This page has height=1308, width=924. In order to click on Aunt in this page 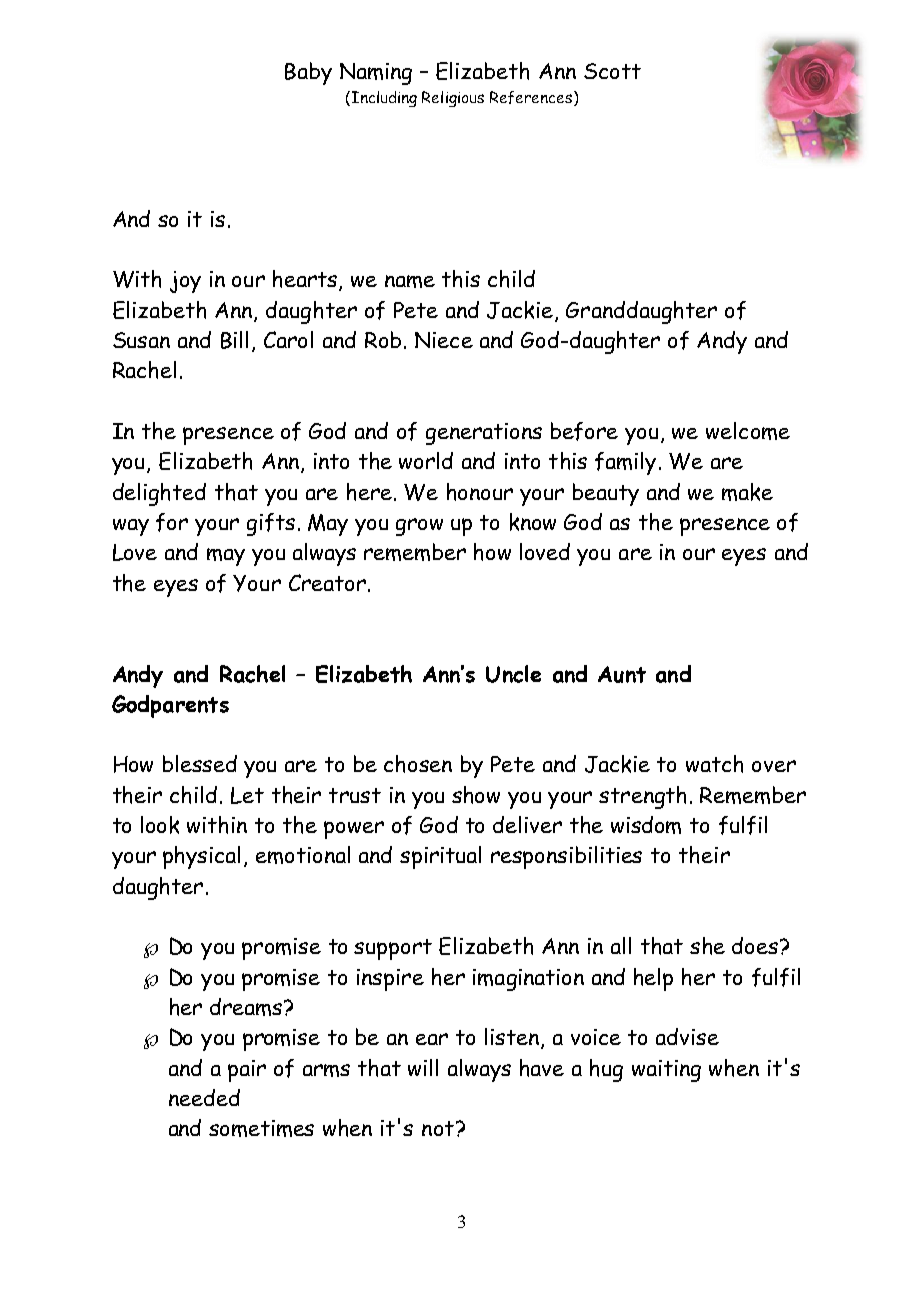, I will do `click(622, 674)`.
